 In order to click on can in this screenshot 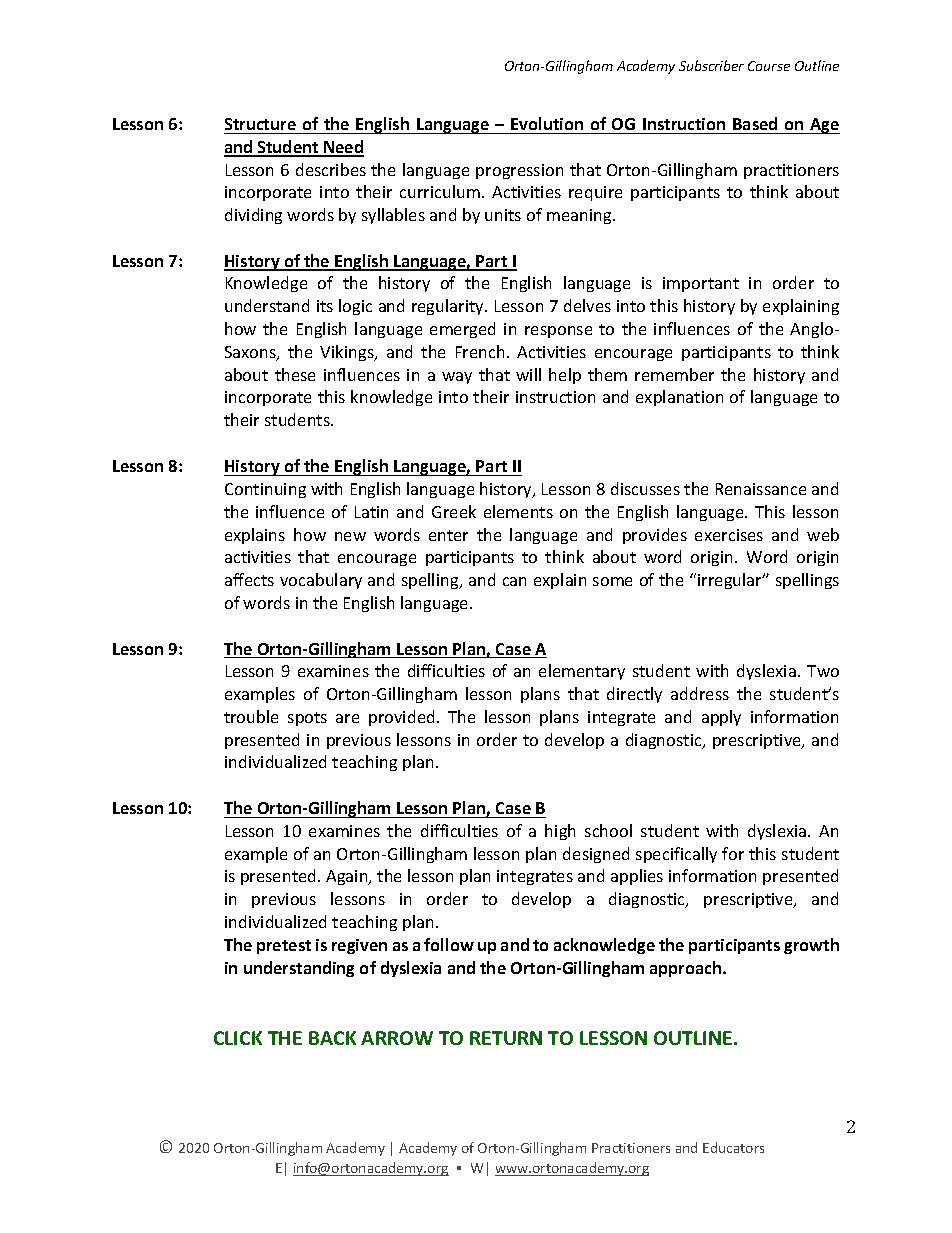, I will do `click(514, 581)`.
